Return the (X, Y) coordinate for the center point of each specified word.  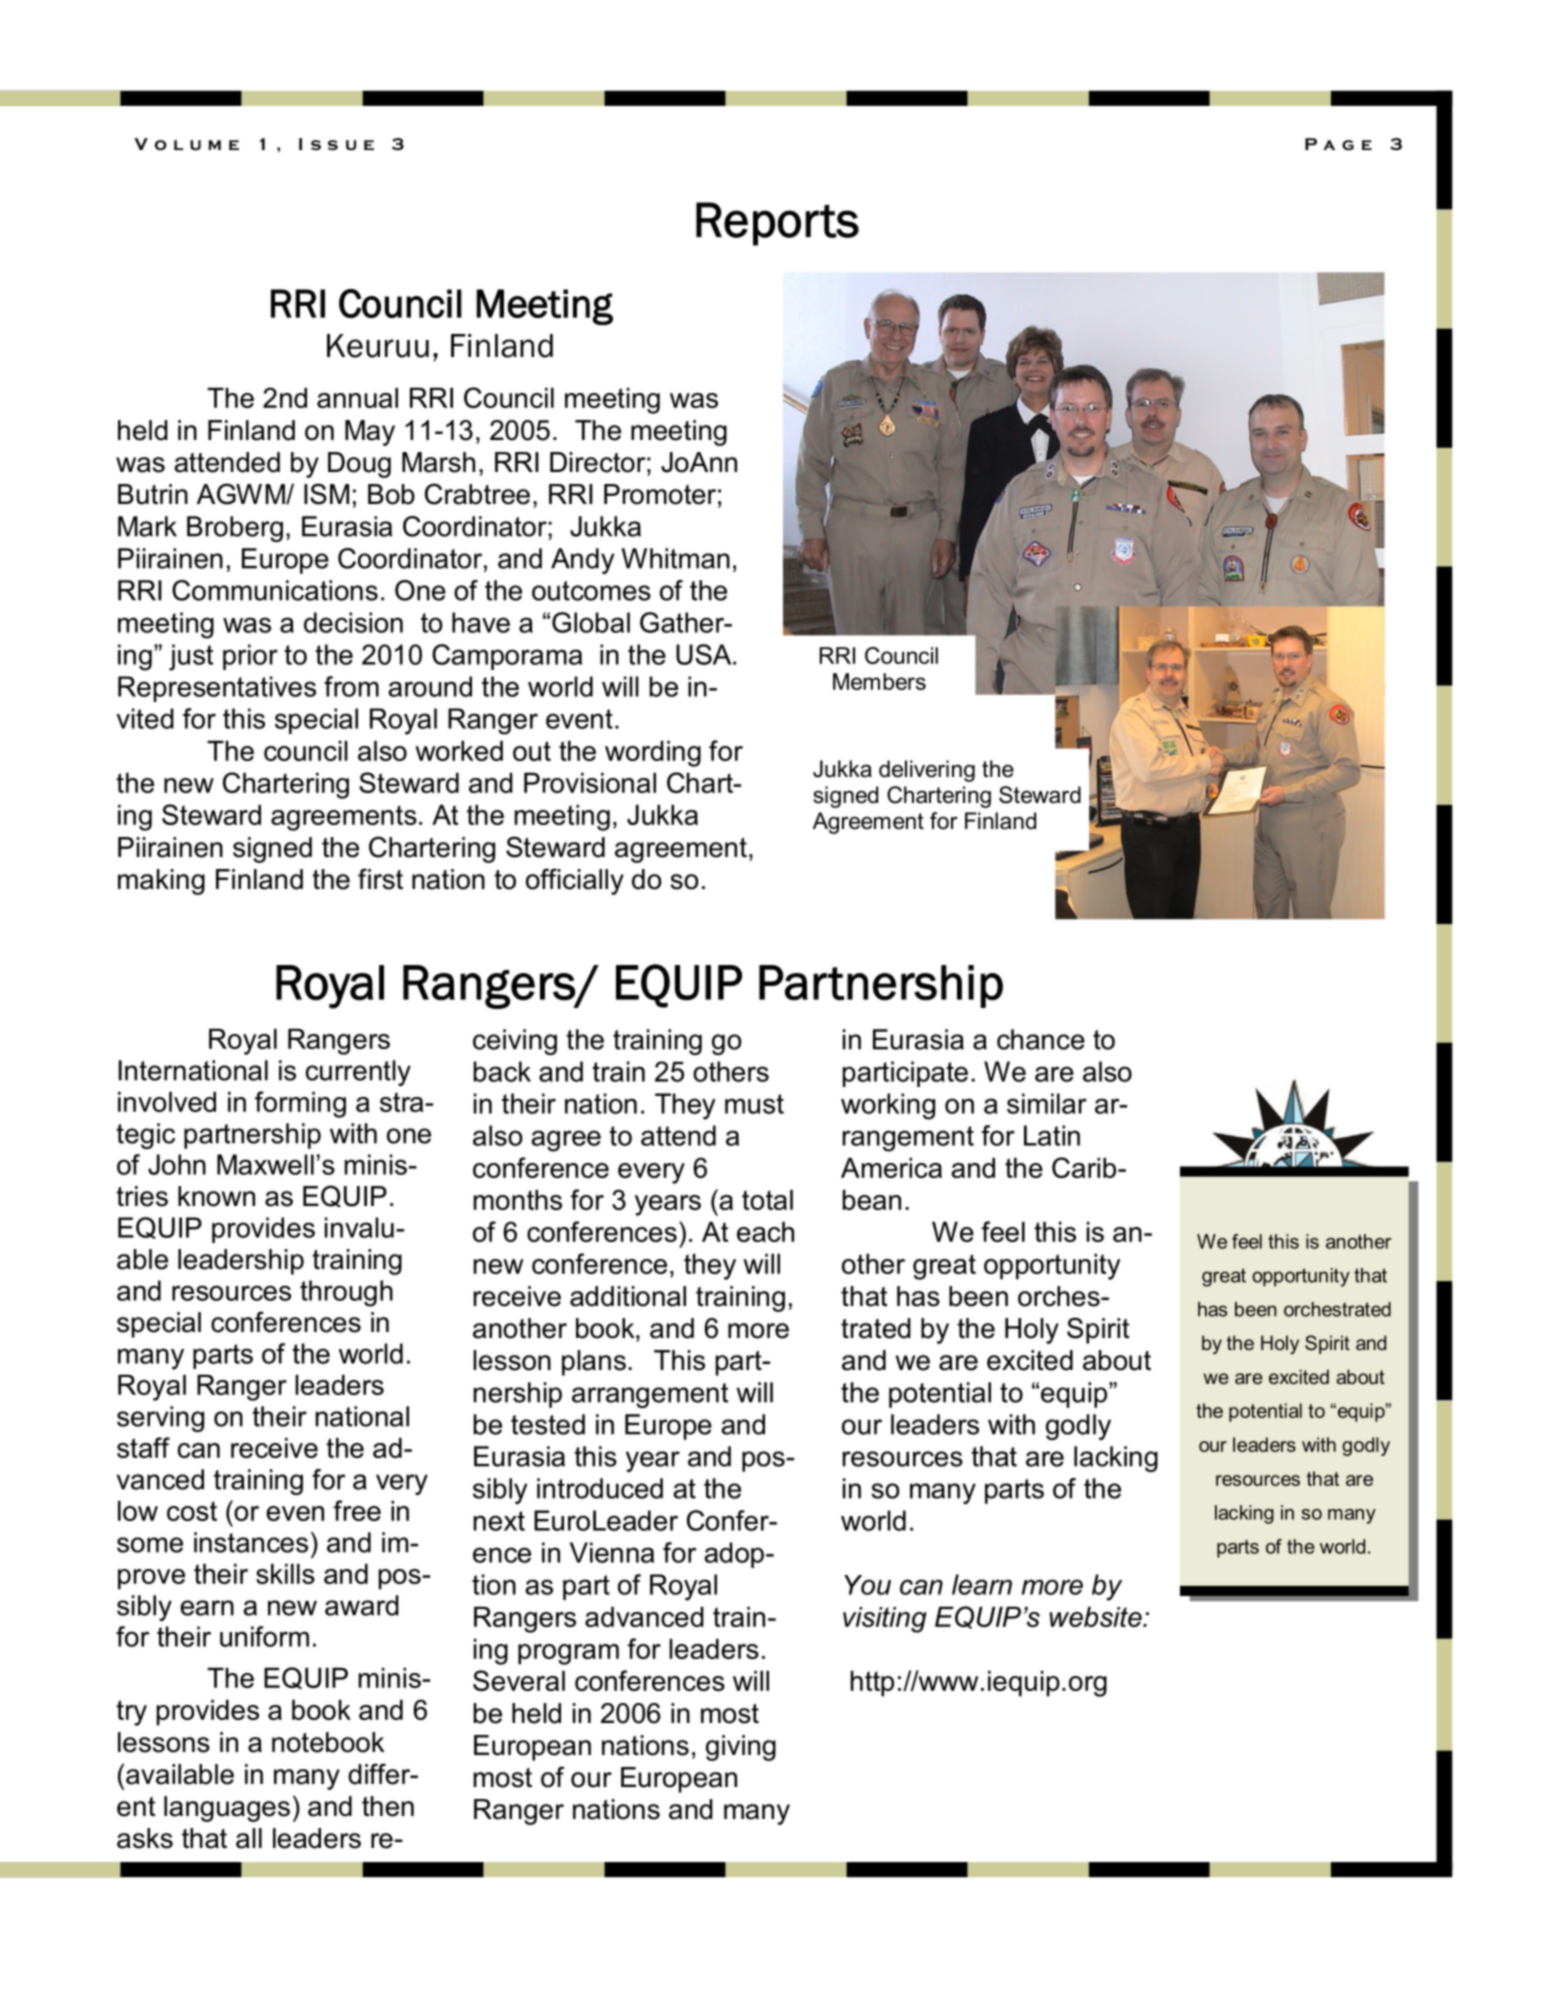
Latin (1052, 1135)
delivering (927, 771)
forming (300, 1104)
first (380, 879)
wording (653, 754)
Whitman (675, 558)
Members (879, 681)
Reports (777, 224)
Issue (336, 144)
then (388, 1806)
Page (1338, 144)
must (754, 1104)
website (1096, 1617)
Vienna (612, 1552)
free (357, 1510)
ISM (326, 494)
